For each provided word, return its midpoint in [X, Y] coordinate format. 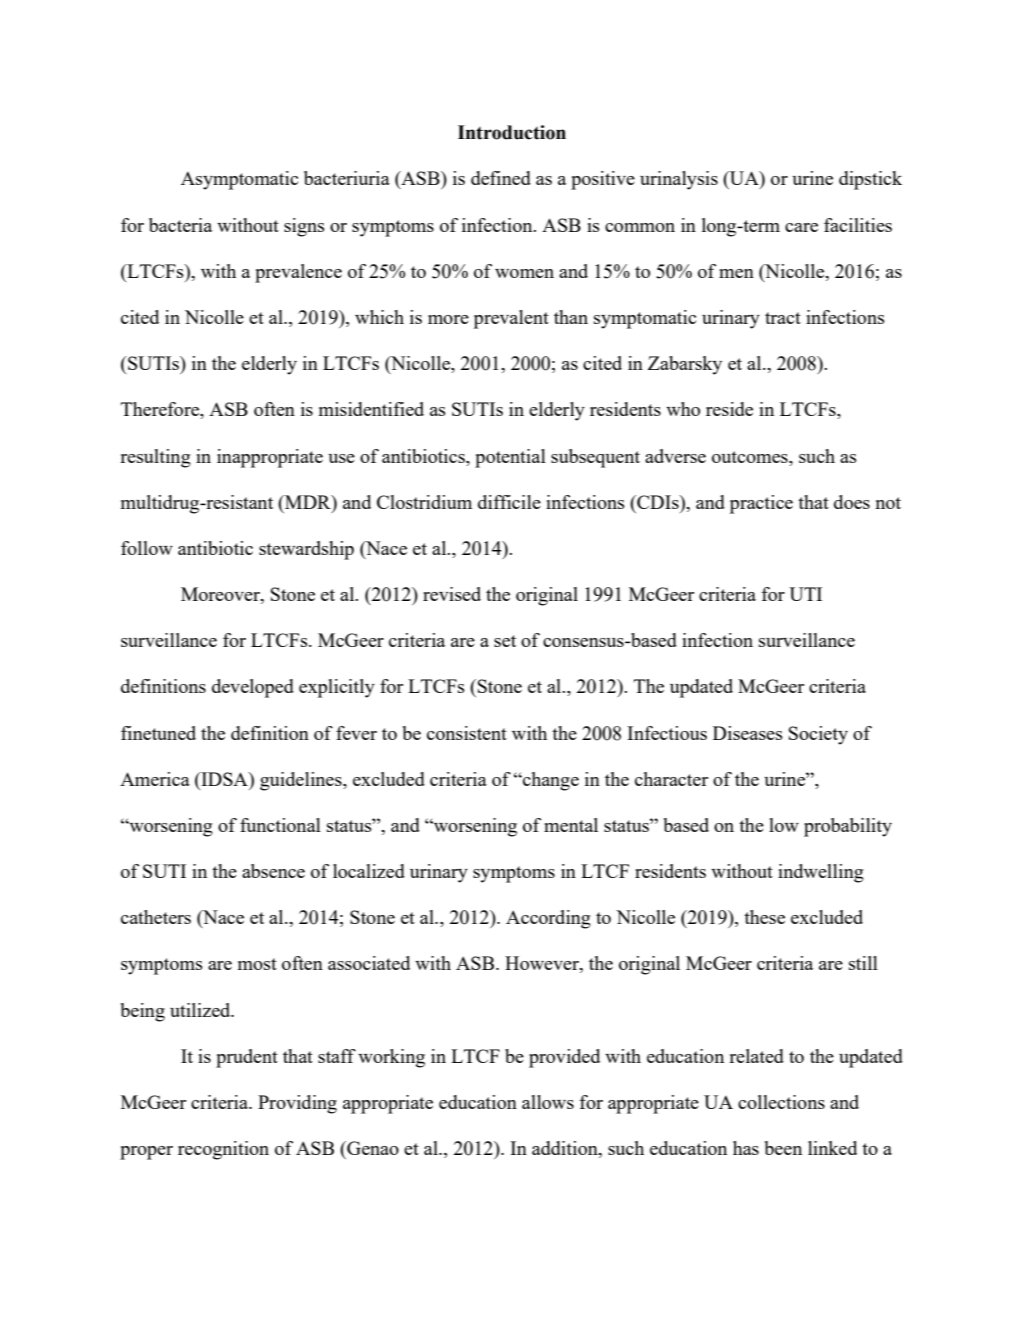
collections [781, 1102]
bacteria [180, 225]
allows [548, 1102]
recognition [223, 1150]
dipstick [870, 180]
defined [501, 178]
